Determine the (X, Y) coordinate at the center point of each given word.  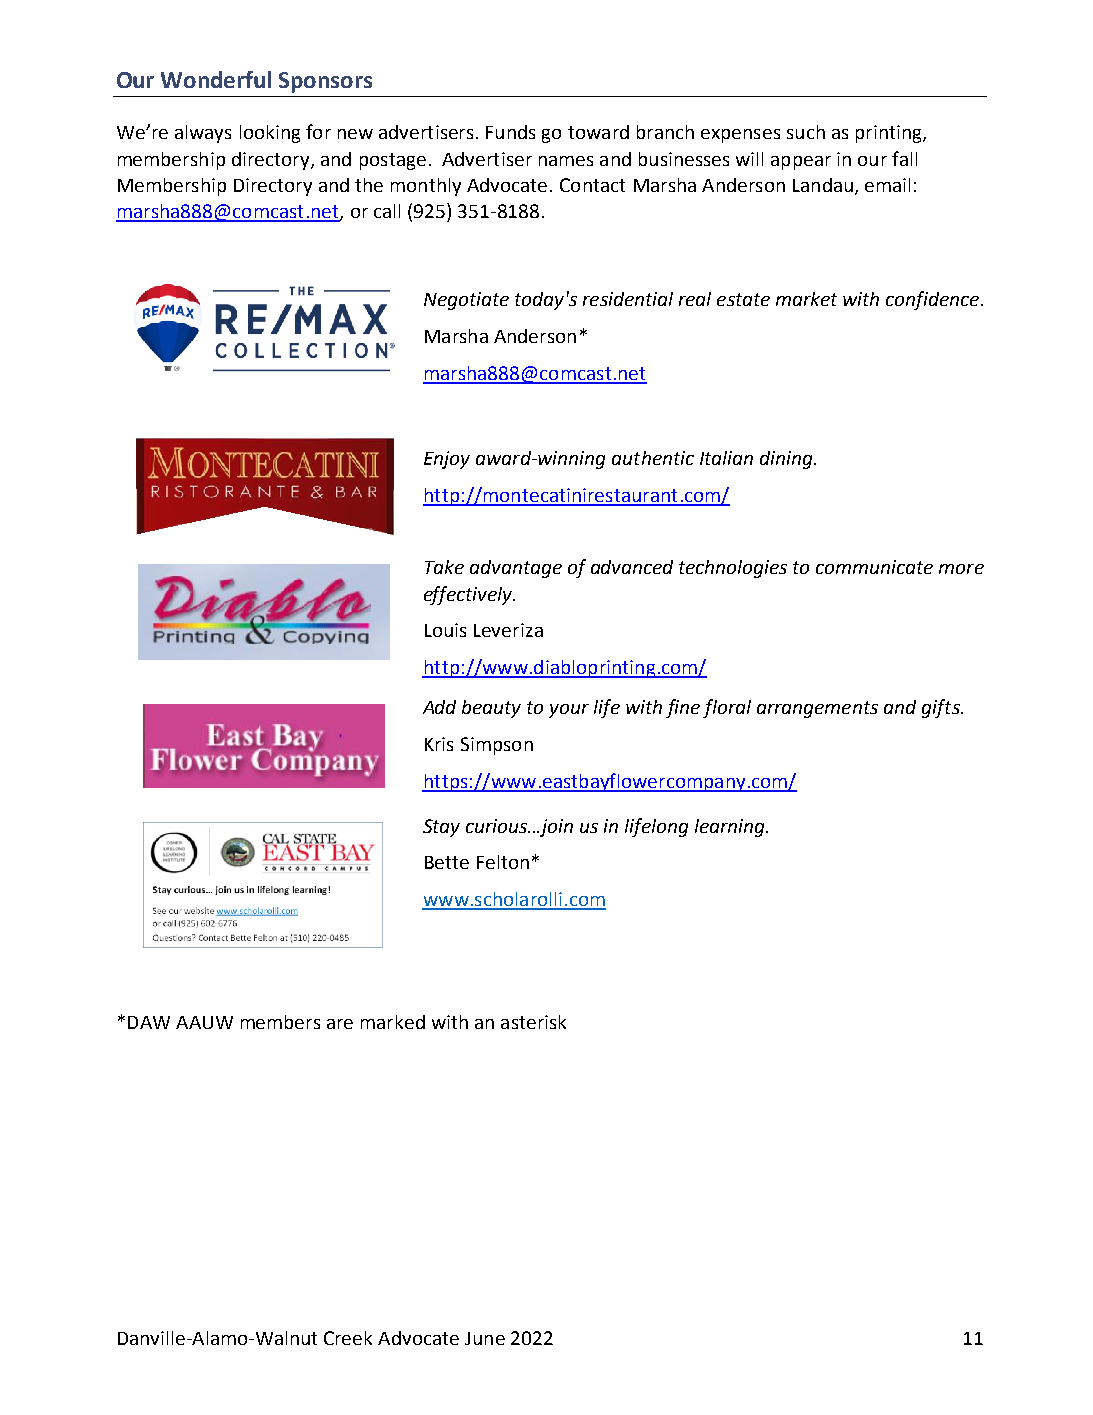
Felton (503, 862)
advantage (516, 569)
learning (731, 828)
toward (598, 132)
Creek (348, 1338)
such (806, 132)
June (485, 1338)
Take (444, 567)
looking (270, 134)
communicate (874, 567)
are (340, 1024)
